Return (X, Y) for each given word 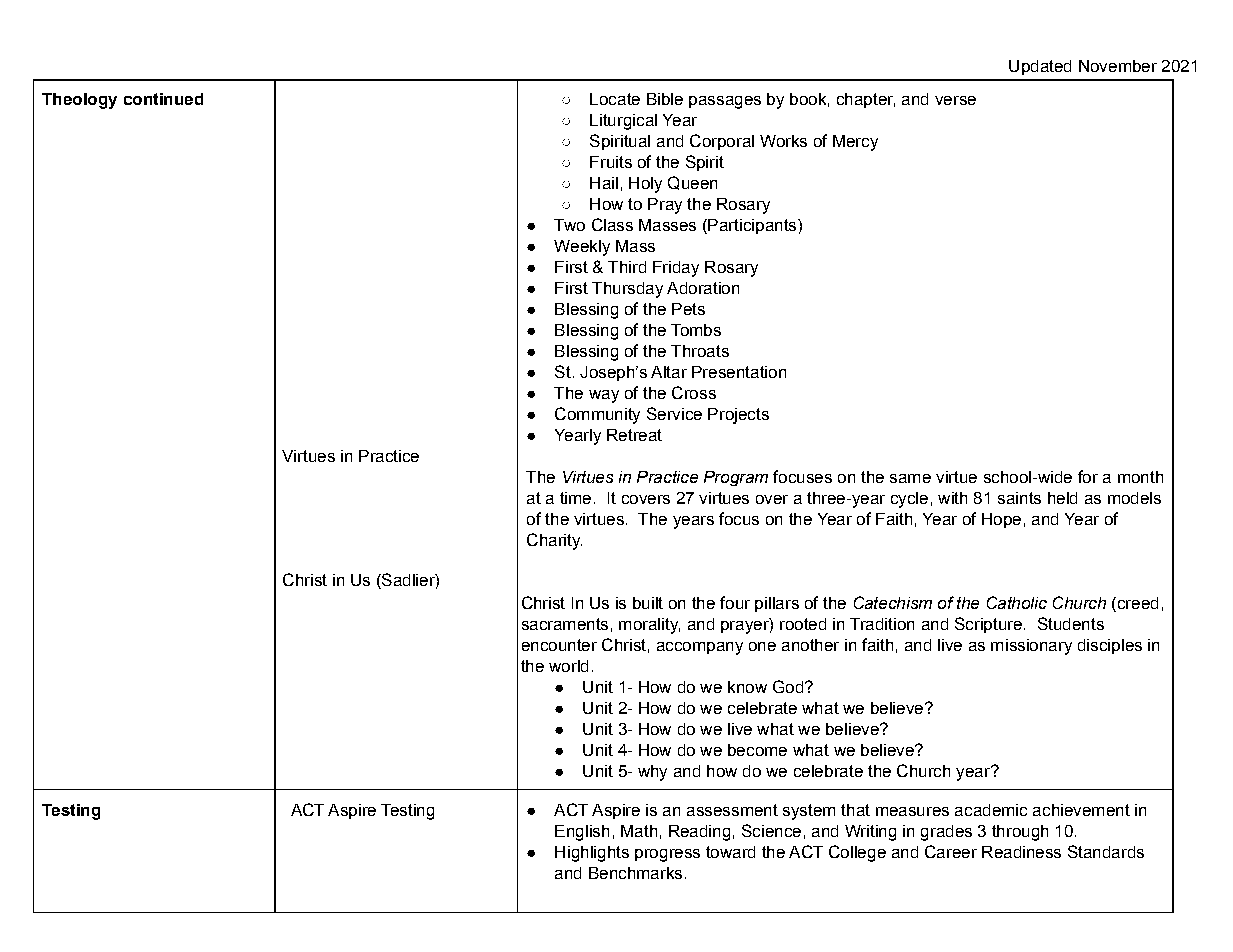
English (582, 833)
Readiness (1021, 852)
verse (955, 100)
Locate (615, 99)
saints (1019, 498)
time (575, 498)
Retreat (634, 435)
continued (163, 99)
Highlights (592, 854)
